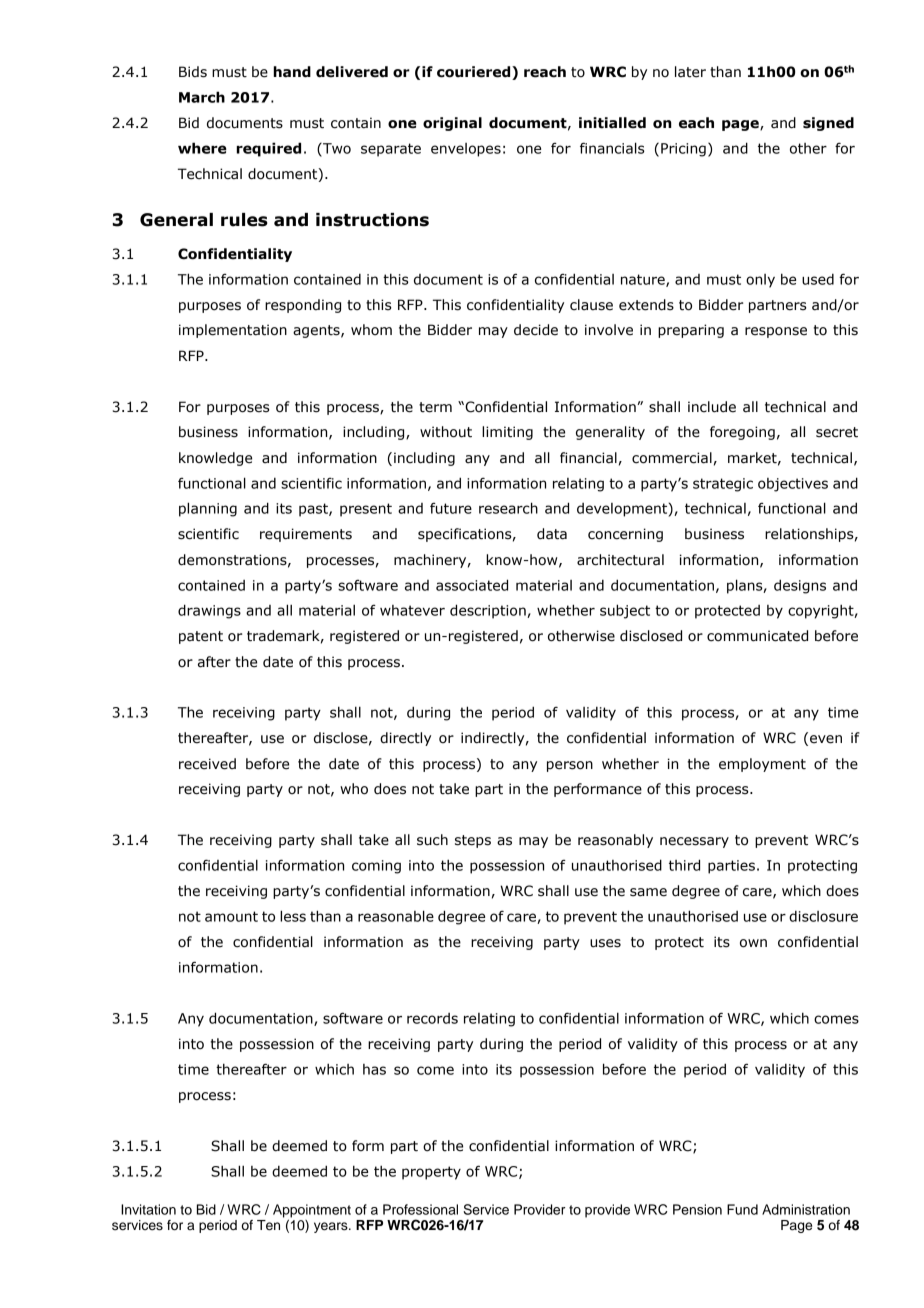 This screenshot has height=1308, width=924. Describe the element at coordinates (207, 764) in the screenshot. I see `received` at that location.
